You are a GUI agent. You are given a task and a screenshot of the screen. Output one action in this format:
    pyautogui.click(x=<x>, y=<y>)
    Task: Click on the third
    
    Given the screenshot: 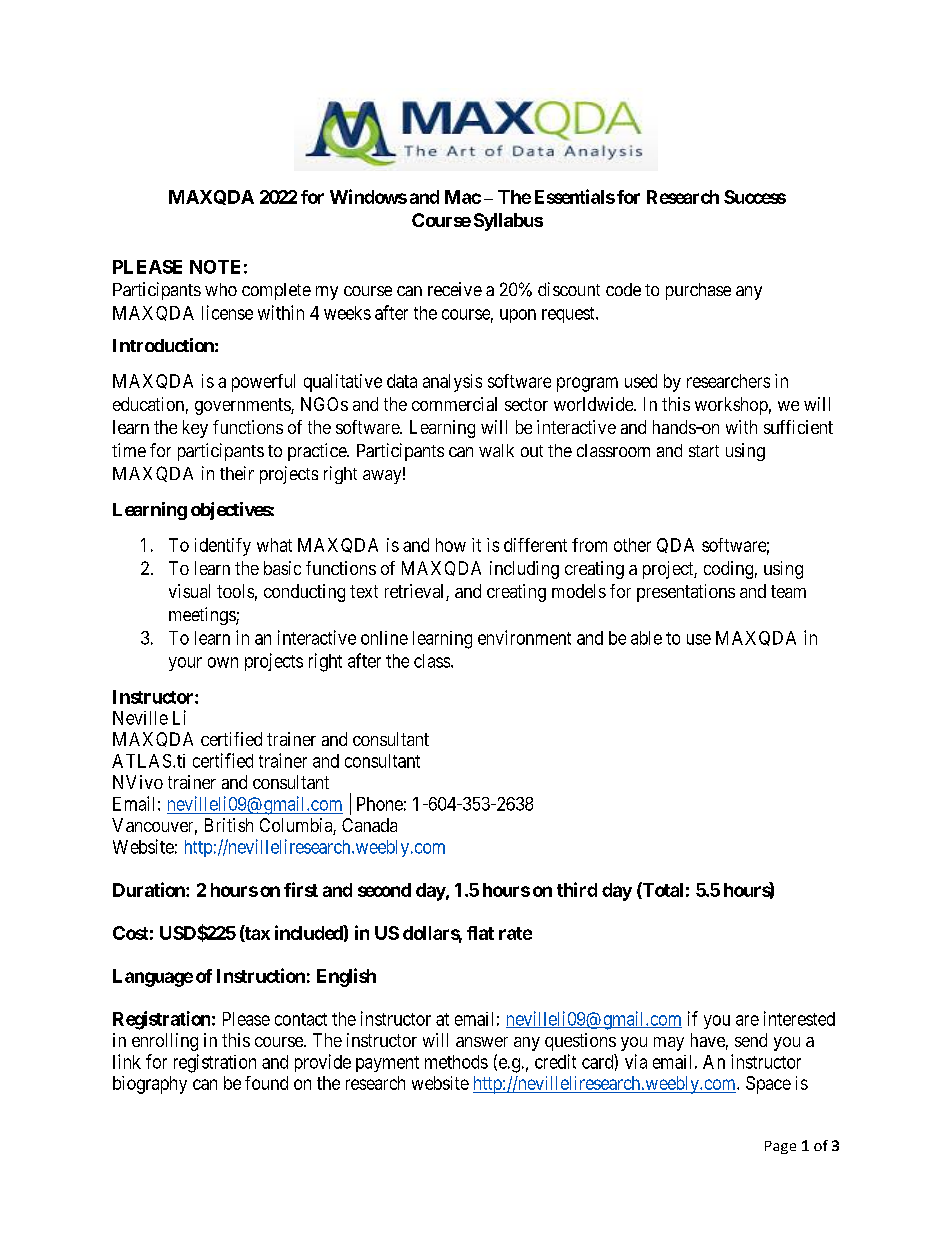 What is the action you would take?
    pyautogui.click(x=577, y=889)
